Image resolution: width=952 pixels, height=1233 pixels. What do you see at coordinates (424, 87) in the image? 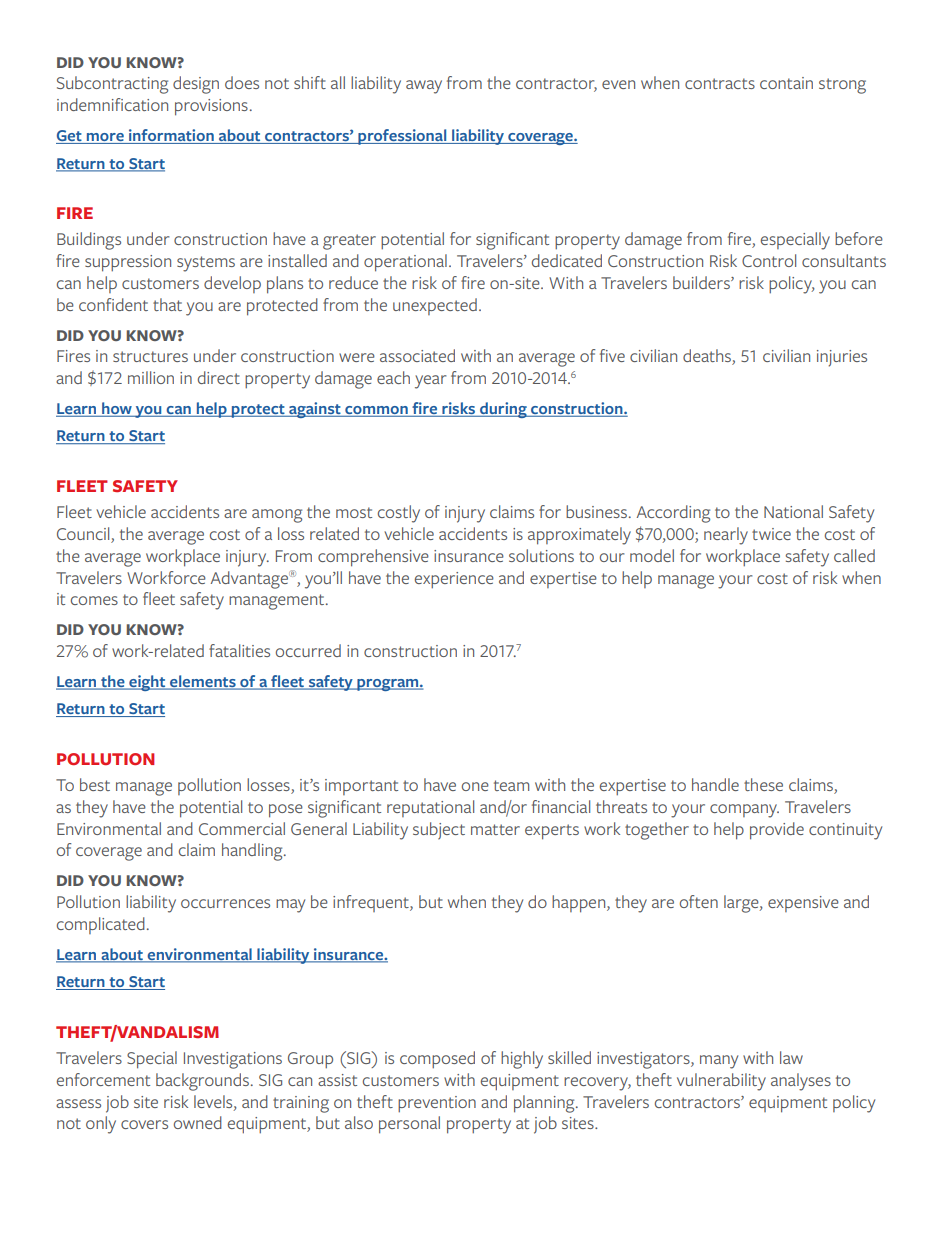
I see `away` at bounding box center [424, 87].
